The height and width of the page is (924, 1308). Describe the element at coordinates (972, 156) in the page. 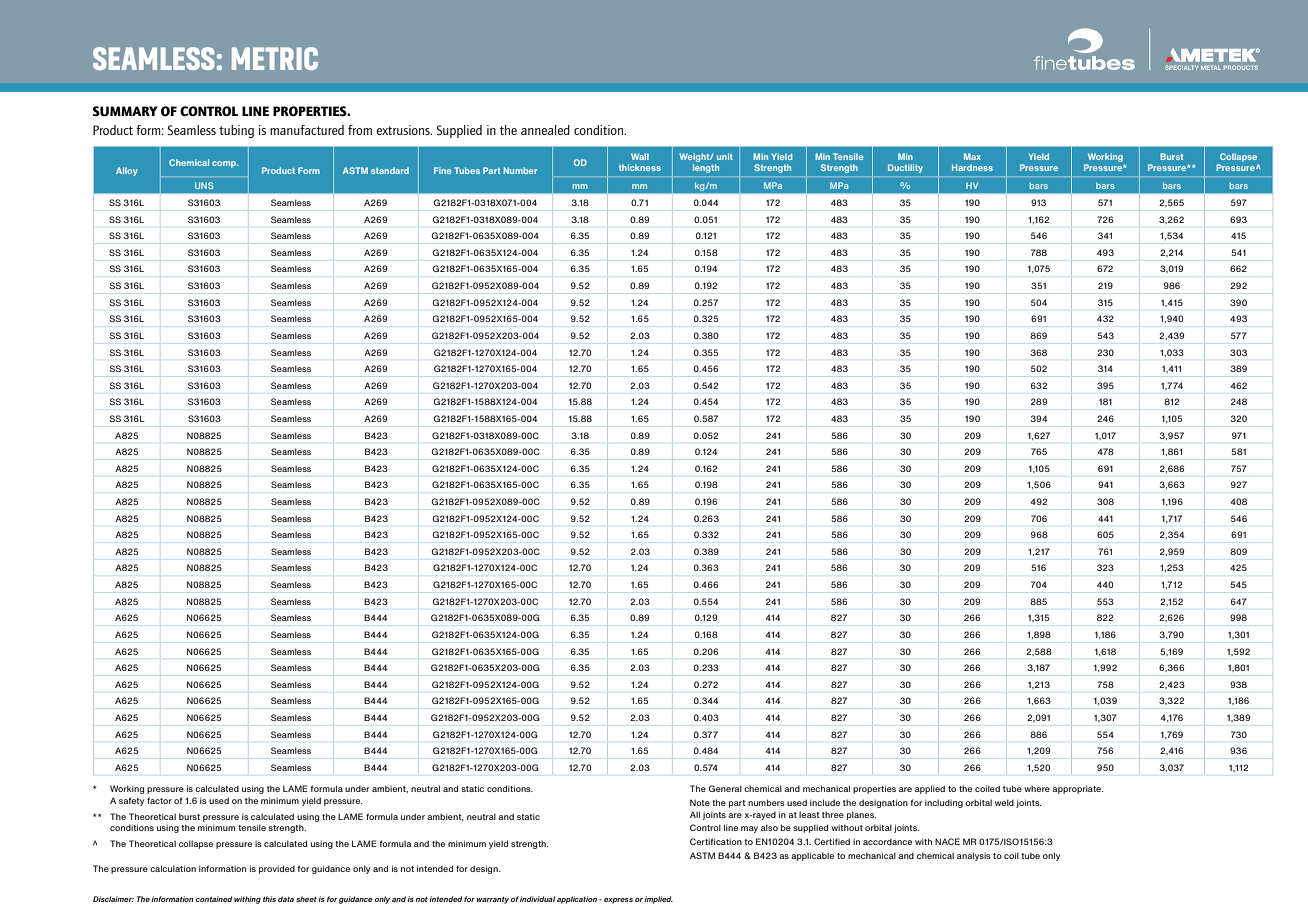

I see `Max` at that location.
